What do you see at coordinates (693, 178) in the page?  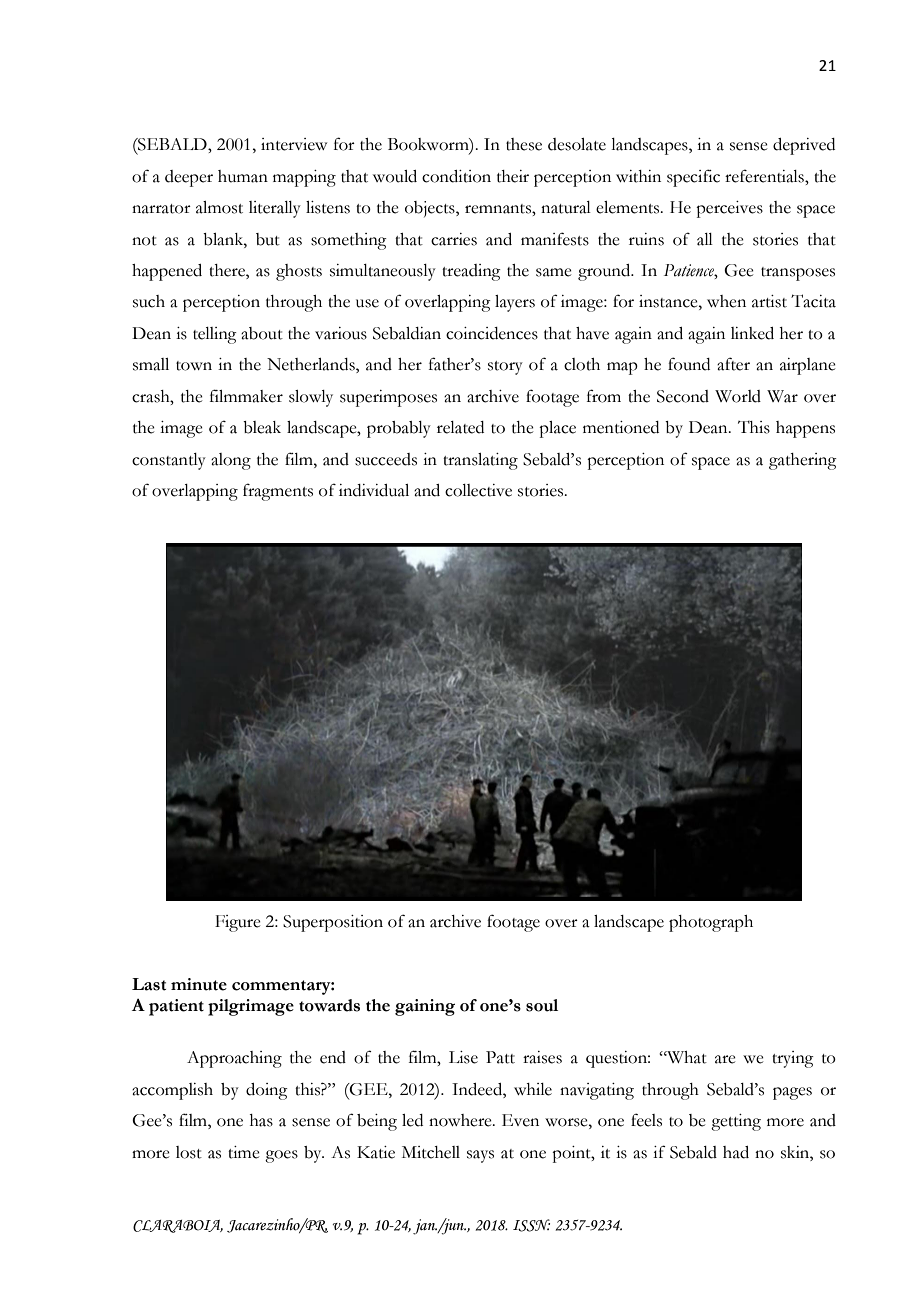 I see `specific` at bounding box center [693, 178].
